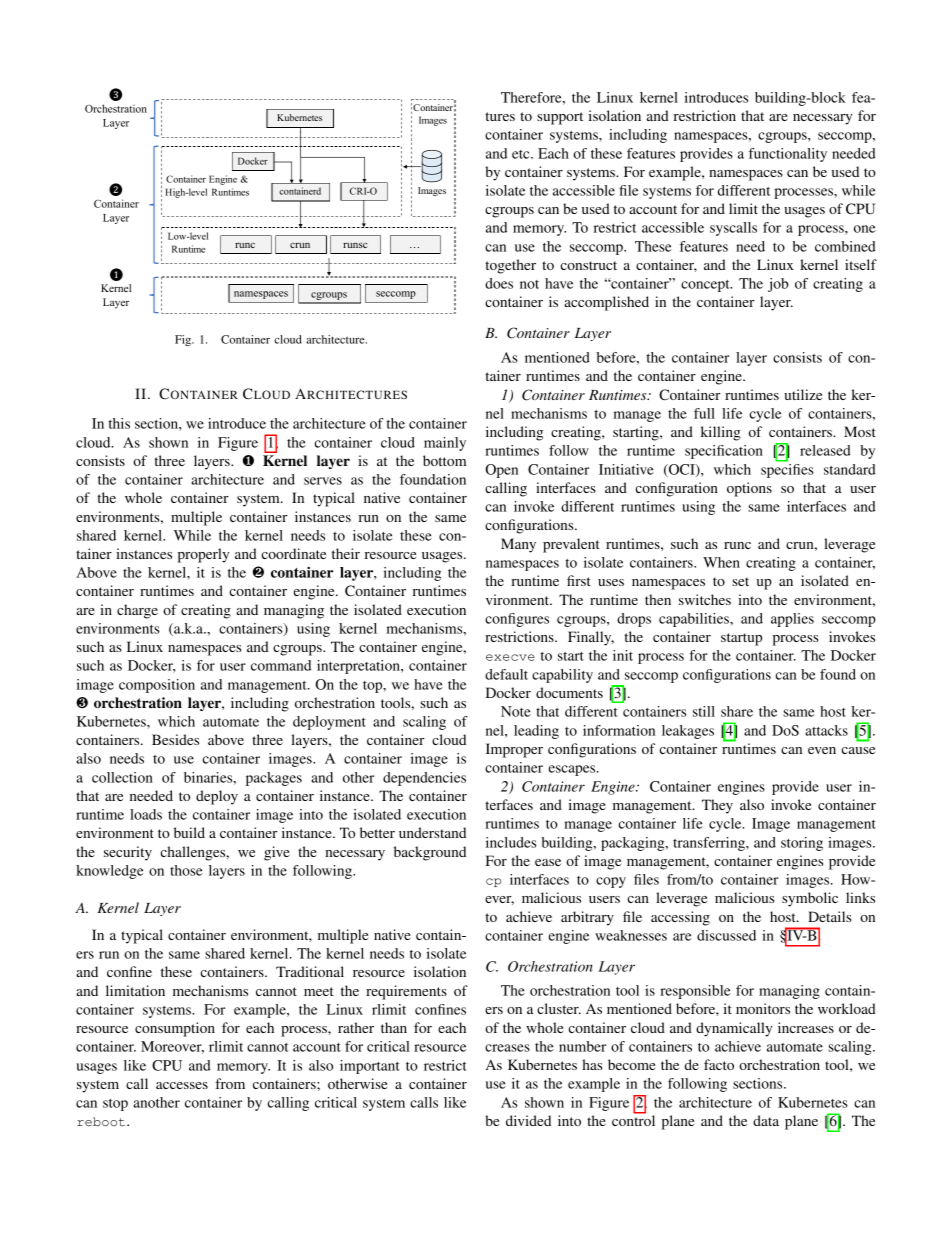 The image size is (952, 1233). What do you see at coordinates (792, 620) in the screenshot?
I see `applies` at bounding box center [792, 620].
